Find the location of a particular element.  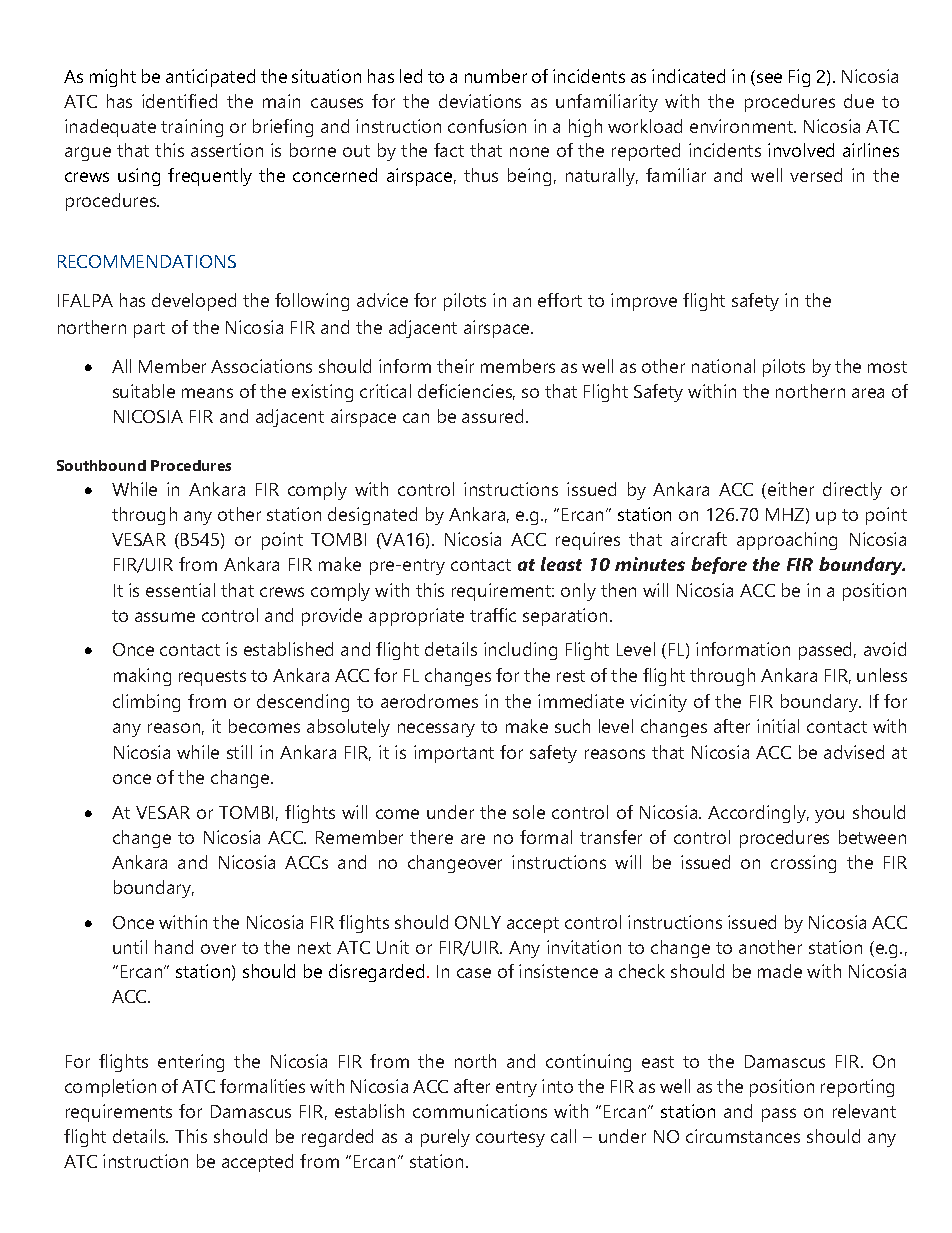

circumstances is located at coordinates (743, 1136).
